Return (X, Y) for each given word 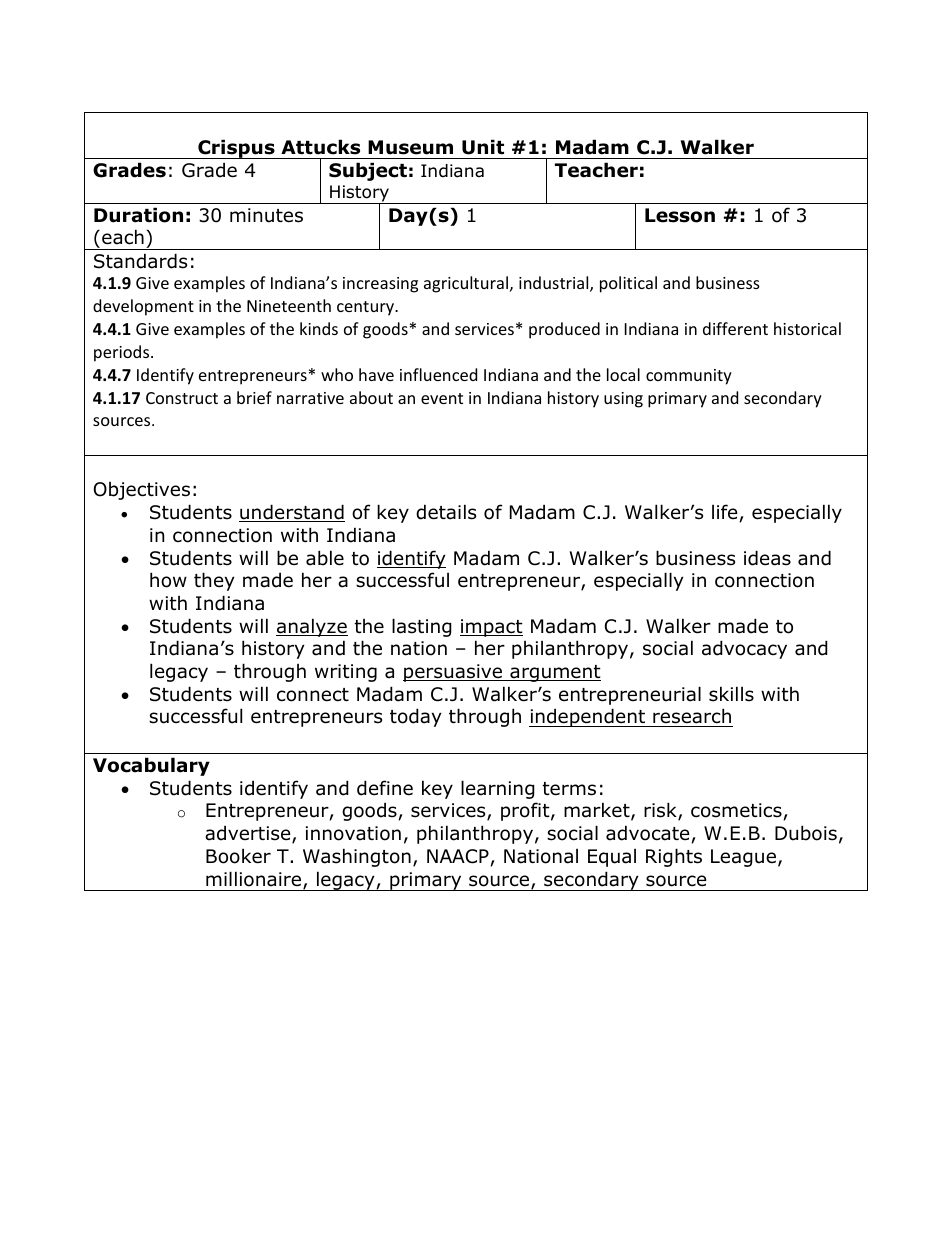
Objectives (142, 491)
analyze (312, 627)
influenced (438, 374)
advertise (249, 834)
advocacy (744, 649)
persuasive (454, 673)
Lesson (680, 215)
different (735, 328)
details (446, 512)
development (143, 307)
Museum (410, 147)
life (725, 512)
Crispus (236, 149)
